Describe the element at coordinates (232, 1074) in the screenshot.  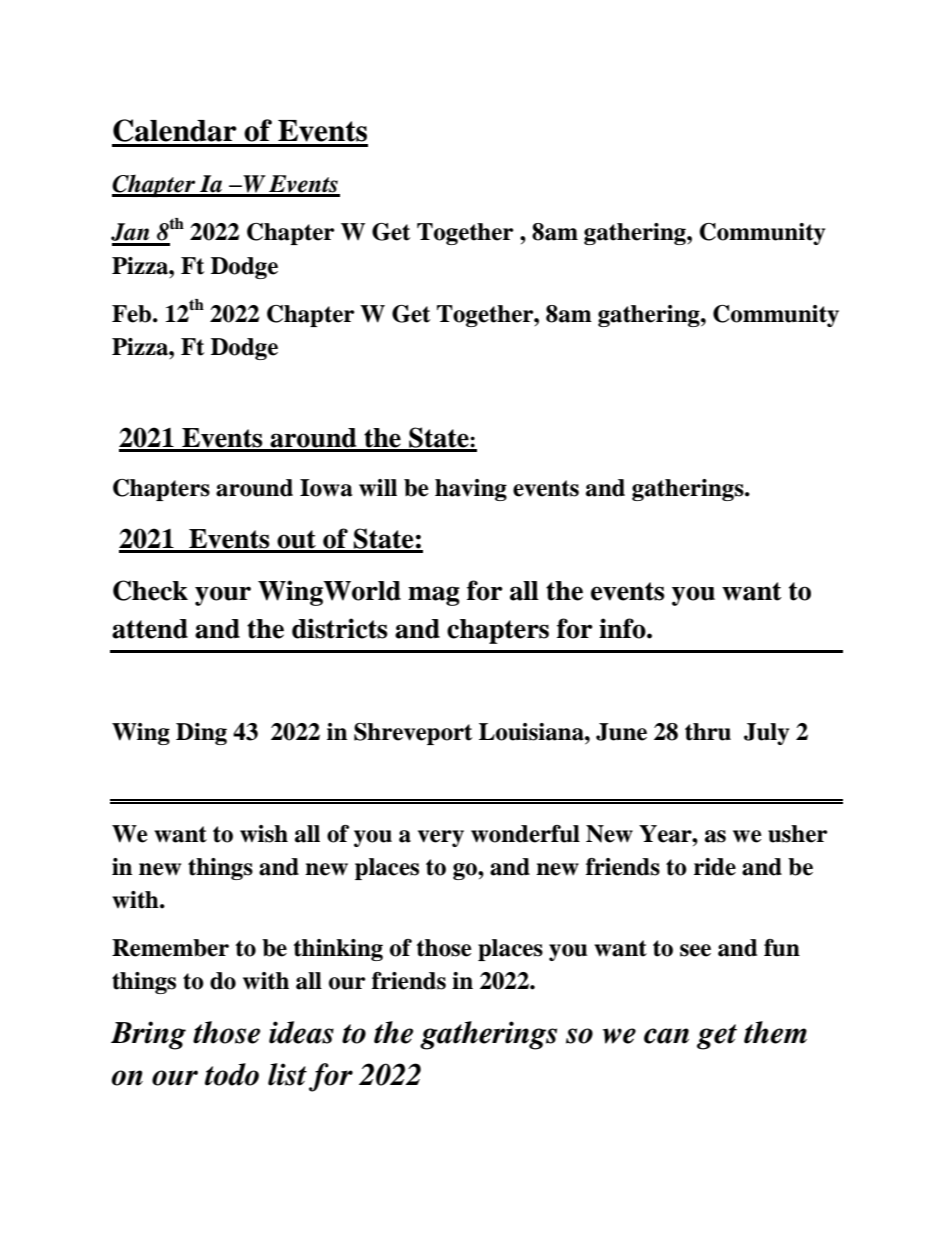
I see `todo` at that location.
